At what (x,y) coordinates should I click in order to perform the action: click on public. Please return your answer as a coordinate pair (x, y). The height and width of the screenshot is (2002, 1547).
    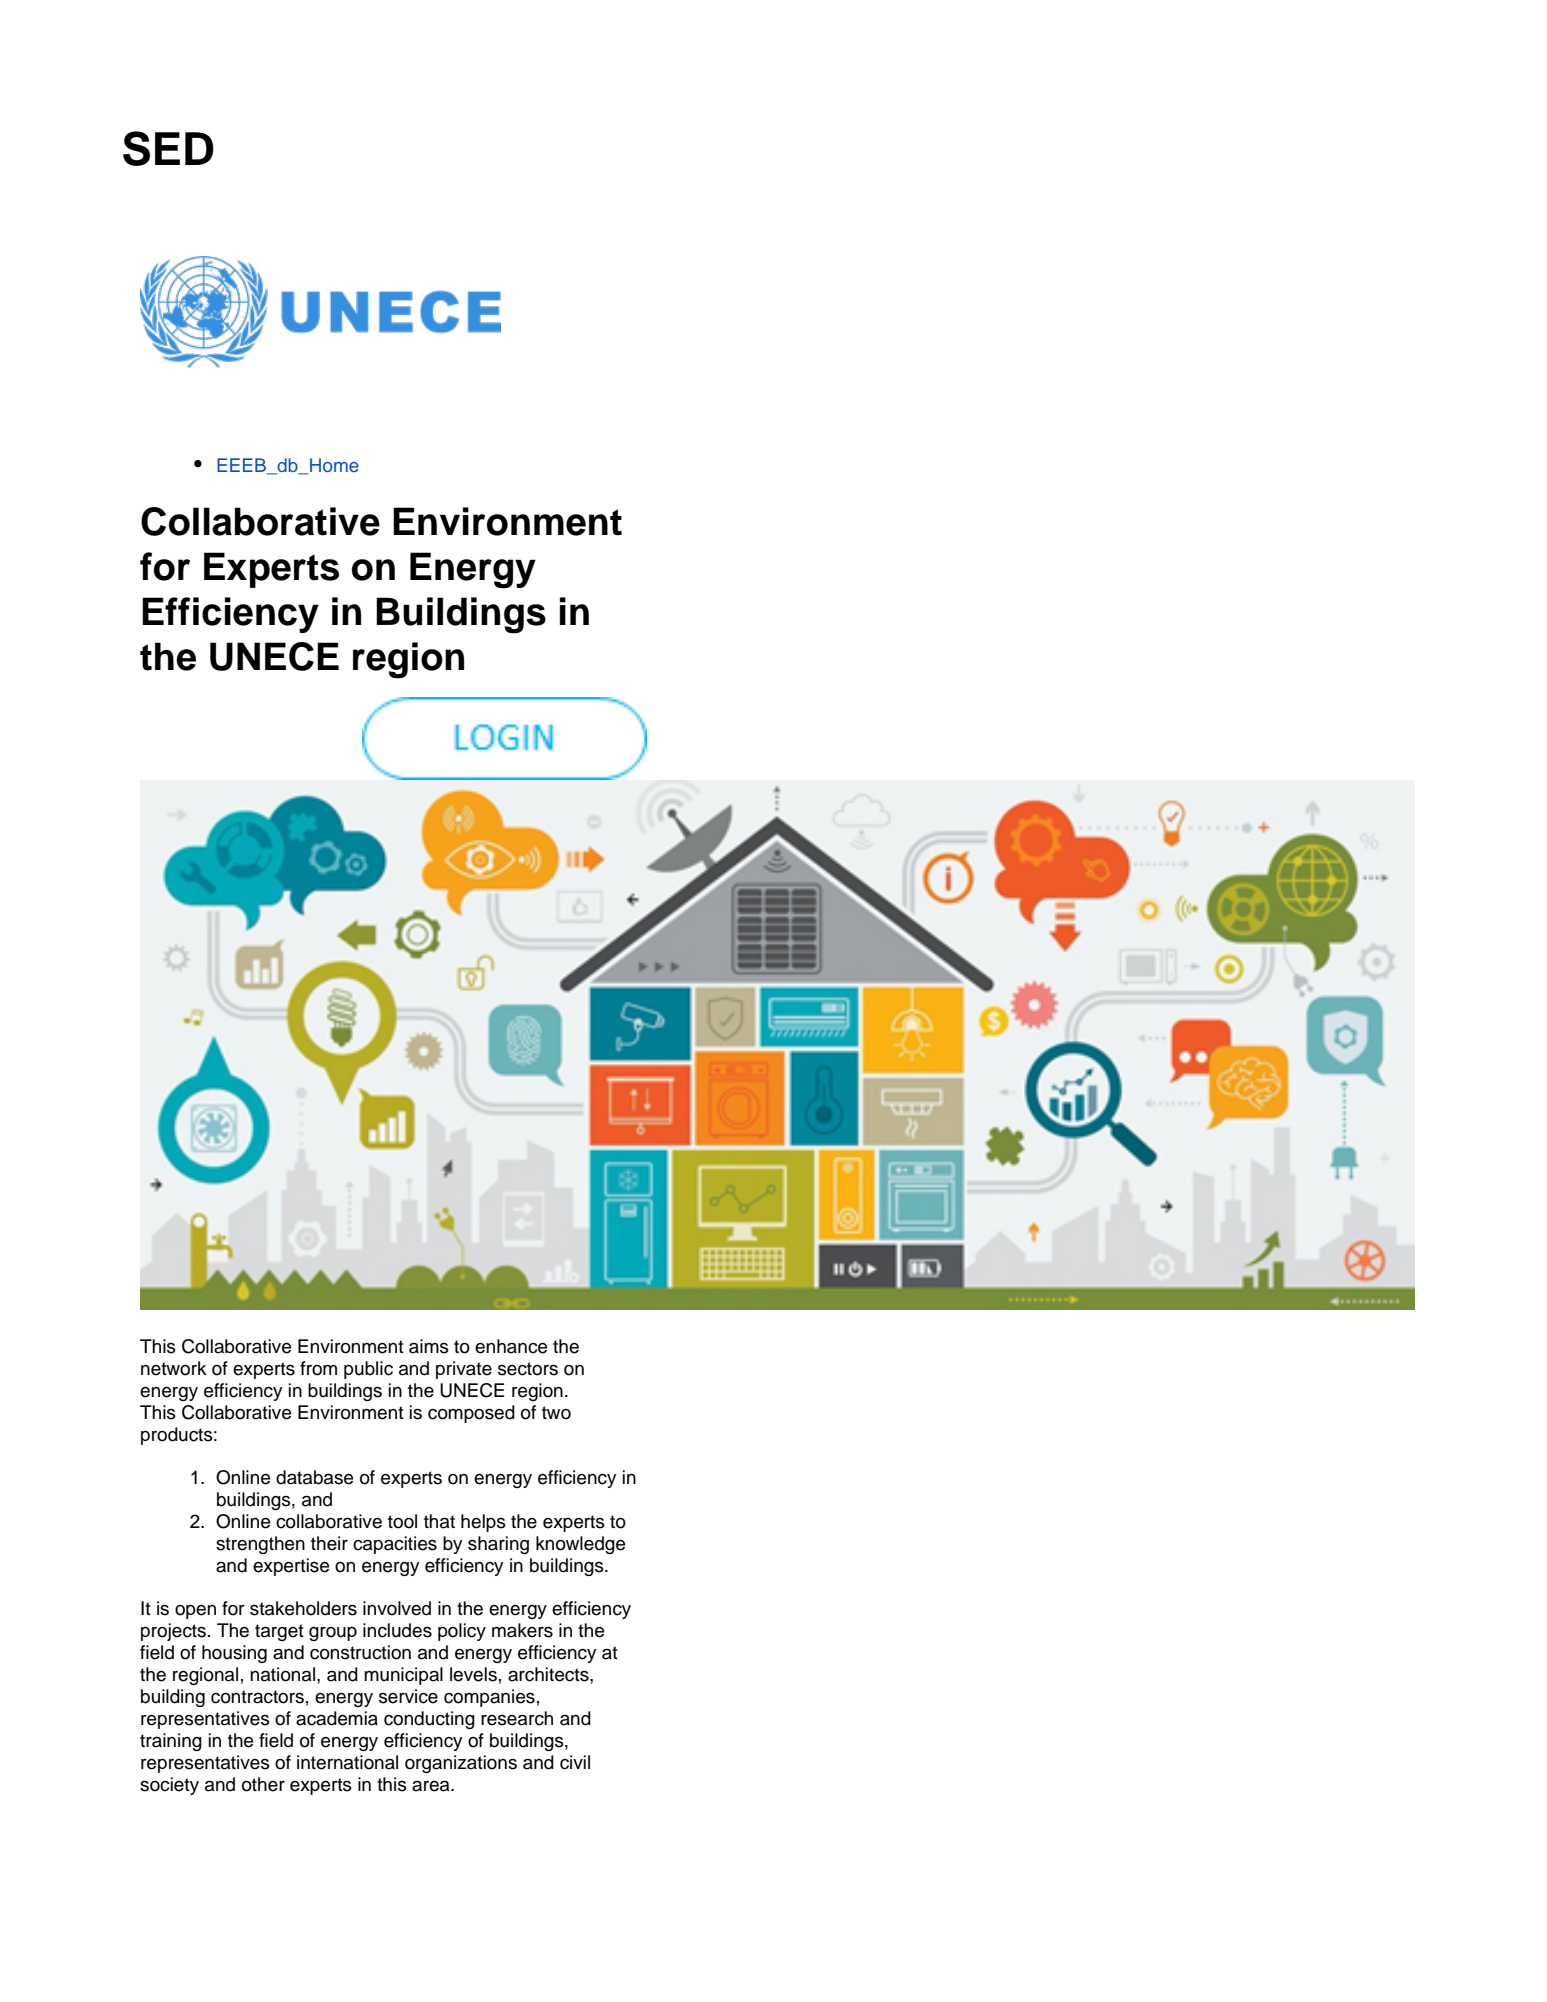
    Looking at the image, I should click on (368, 1370).
